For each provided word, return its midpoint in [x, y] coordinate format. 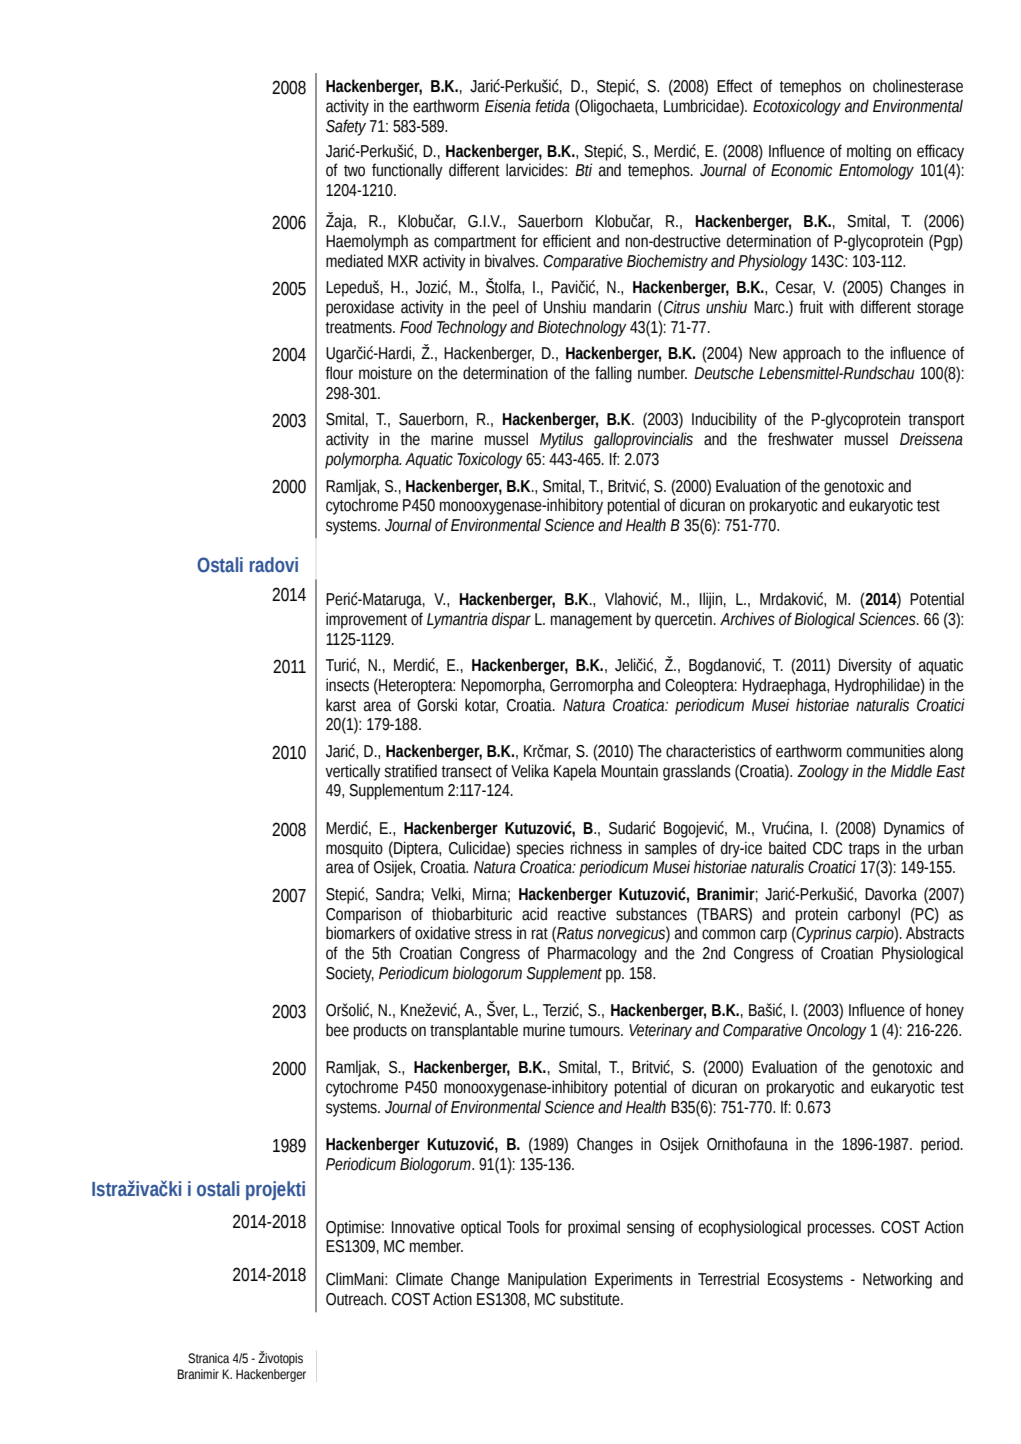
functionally [407, 171]
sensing [650, 1228]
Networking [897, 1280]
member [436, 1246]
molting [869, 152]
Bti [583, 170]
